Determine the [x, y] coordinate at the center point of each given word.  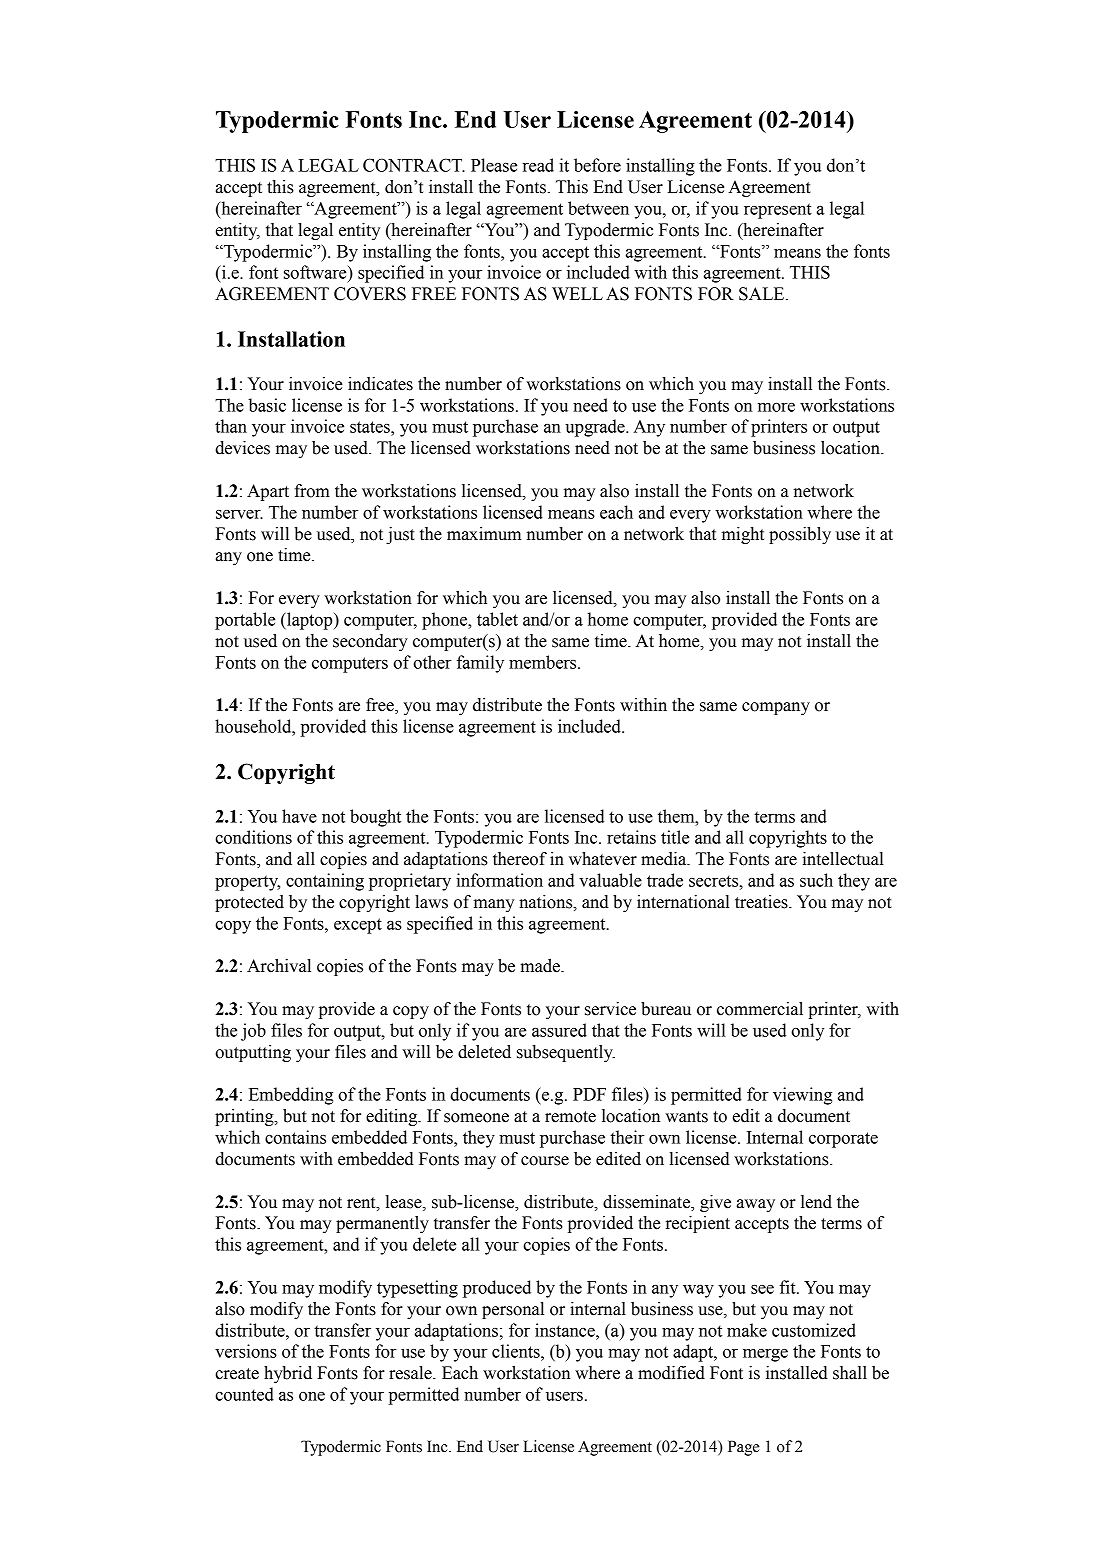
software [316, 272]
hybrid [288, 1374]
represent [778, 211]
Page [744, 1448]
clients [517, 1351]
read [538, 165]
